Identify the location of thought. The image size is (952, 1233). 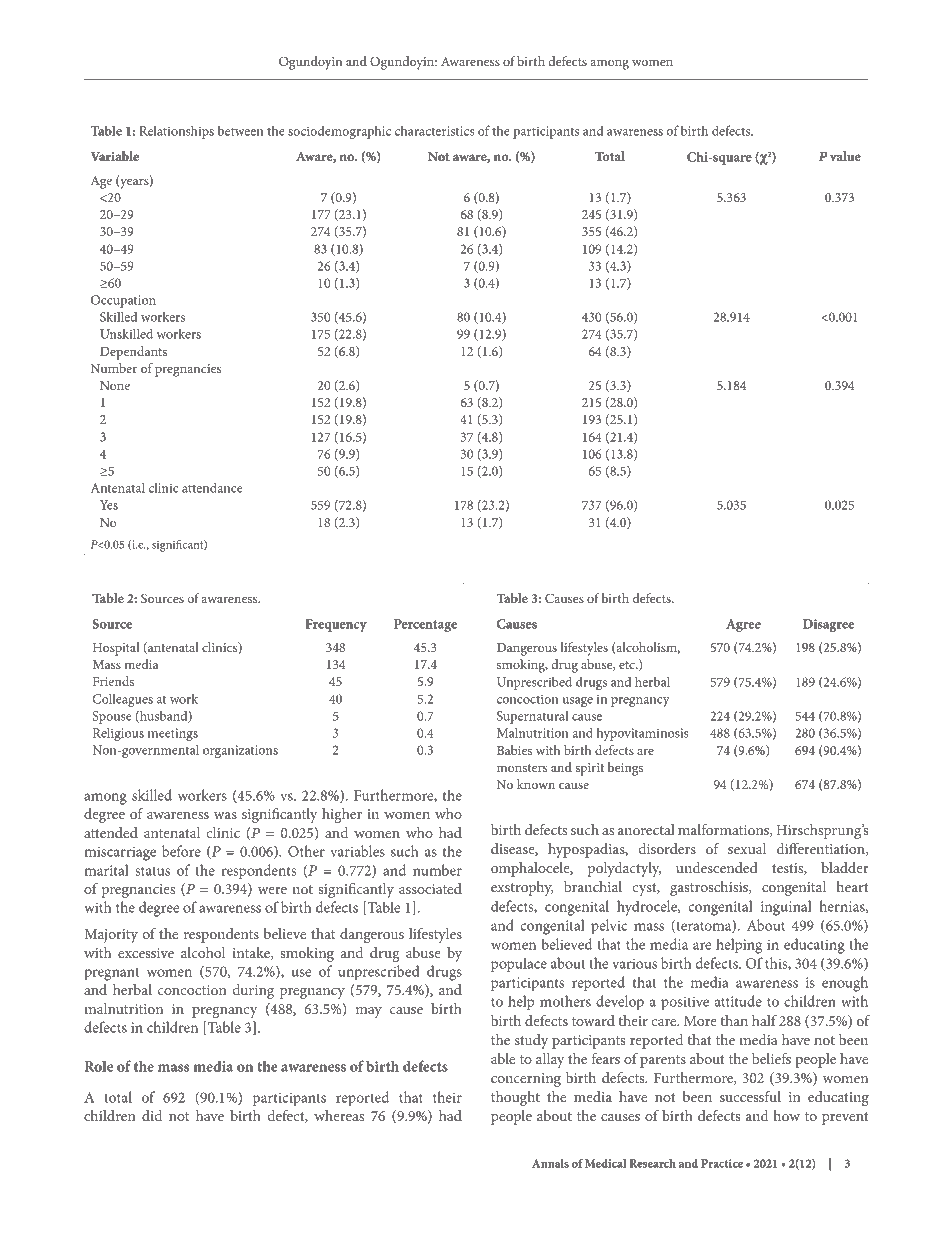
(515, 1098).
